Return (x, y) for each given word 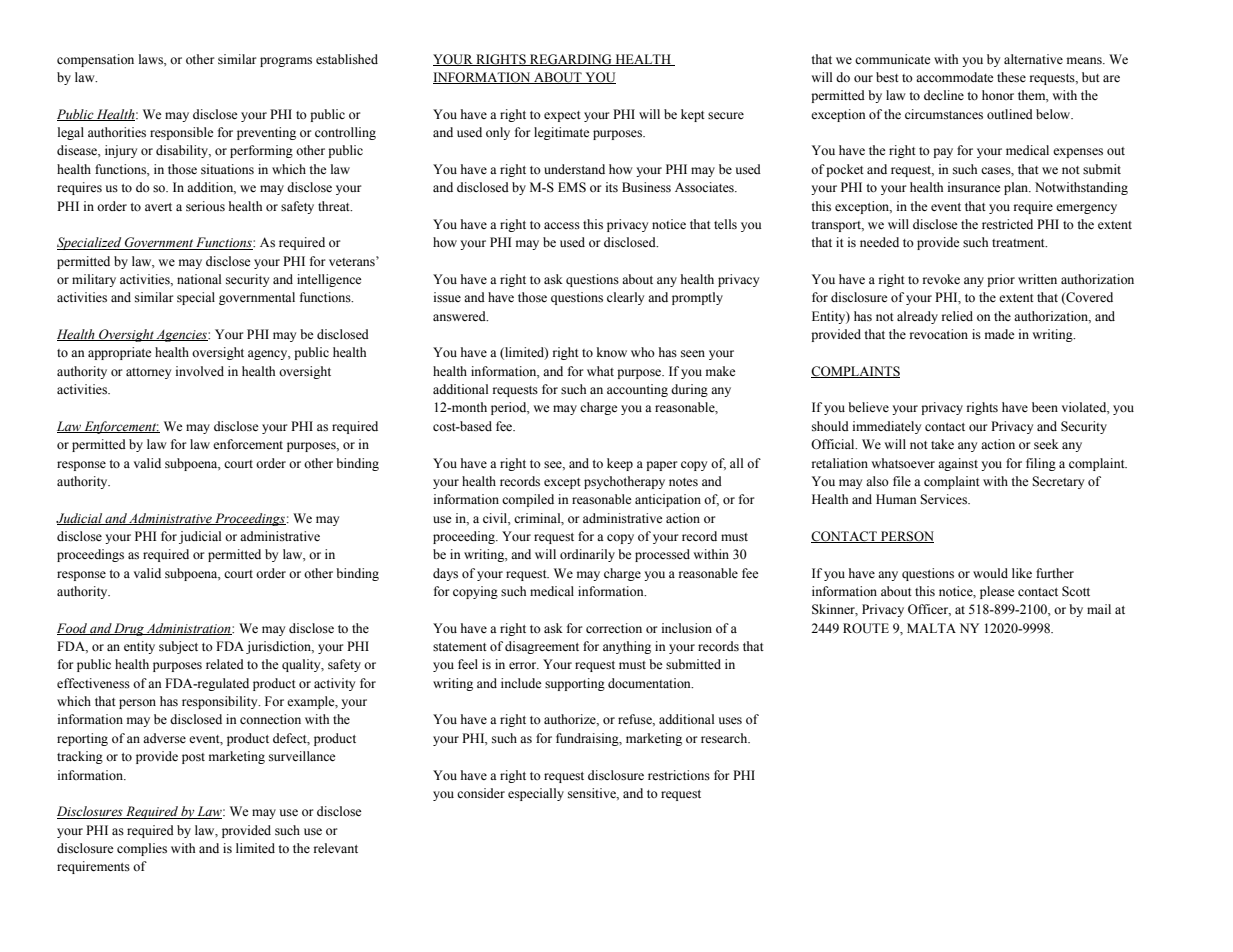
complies (142, 849)
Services (944, 499)
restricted (1007, 224)
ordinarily (587, 555)
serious (205, 206)
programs (286, 62)
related (225, 664)
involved (200, 371)
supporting (575, 684)
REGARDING (571, 60)
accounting (637, 390)
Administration (189, 629)
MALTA (931, 628)
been (1045, 407)
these (1011, 77)
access (562, 226)
